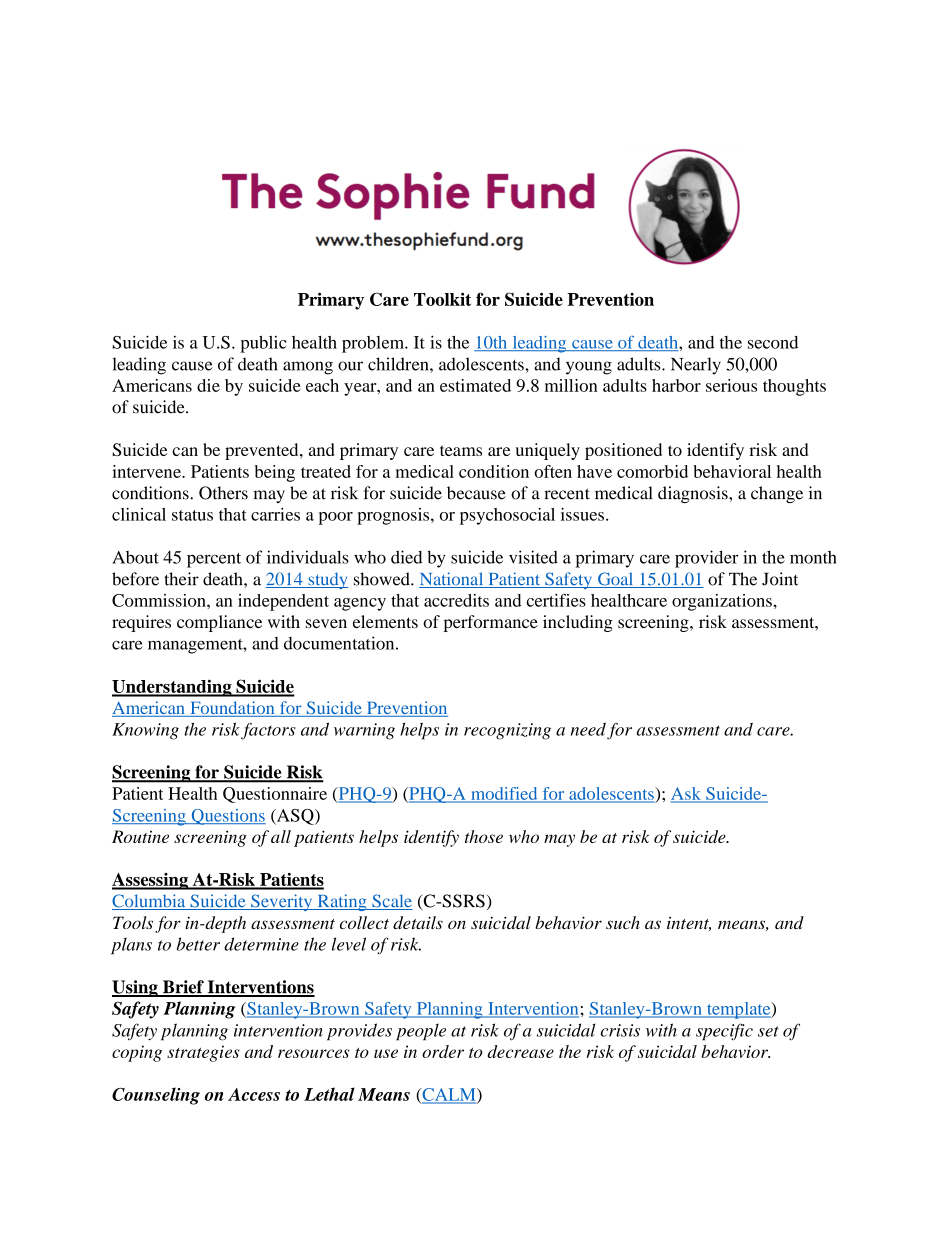 This screenshot has height=1233, width=952. I want to click on public, so click(263, 344).
